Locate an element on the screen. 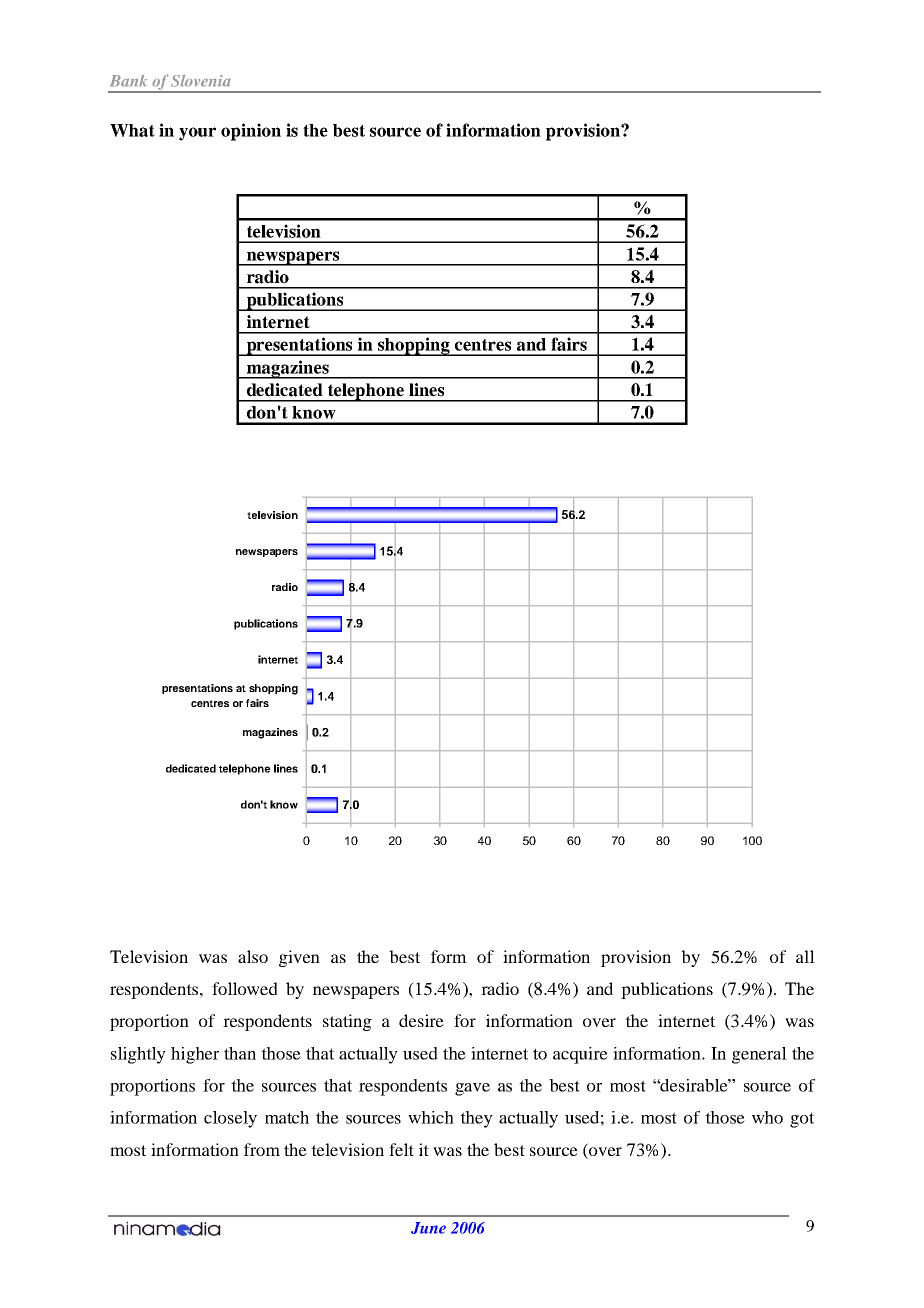  Slovenia is located at coordinates (201, 81).
